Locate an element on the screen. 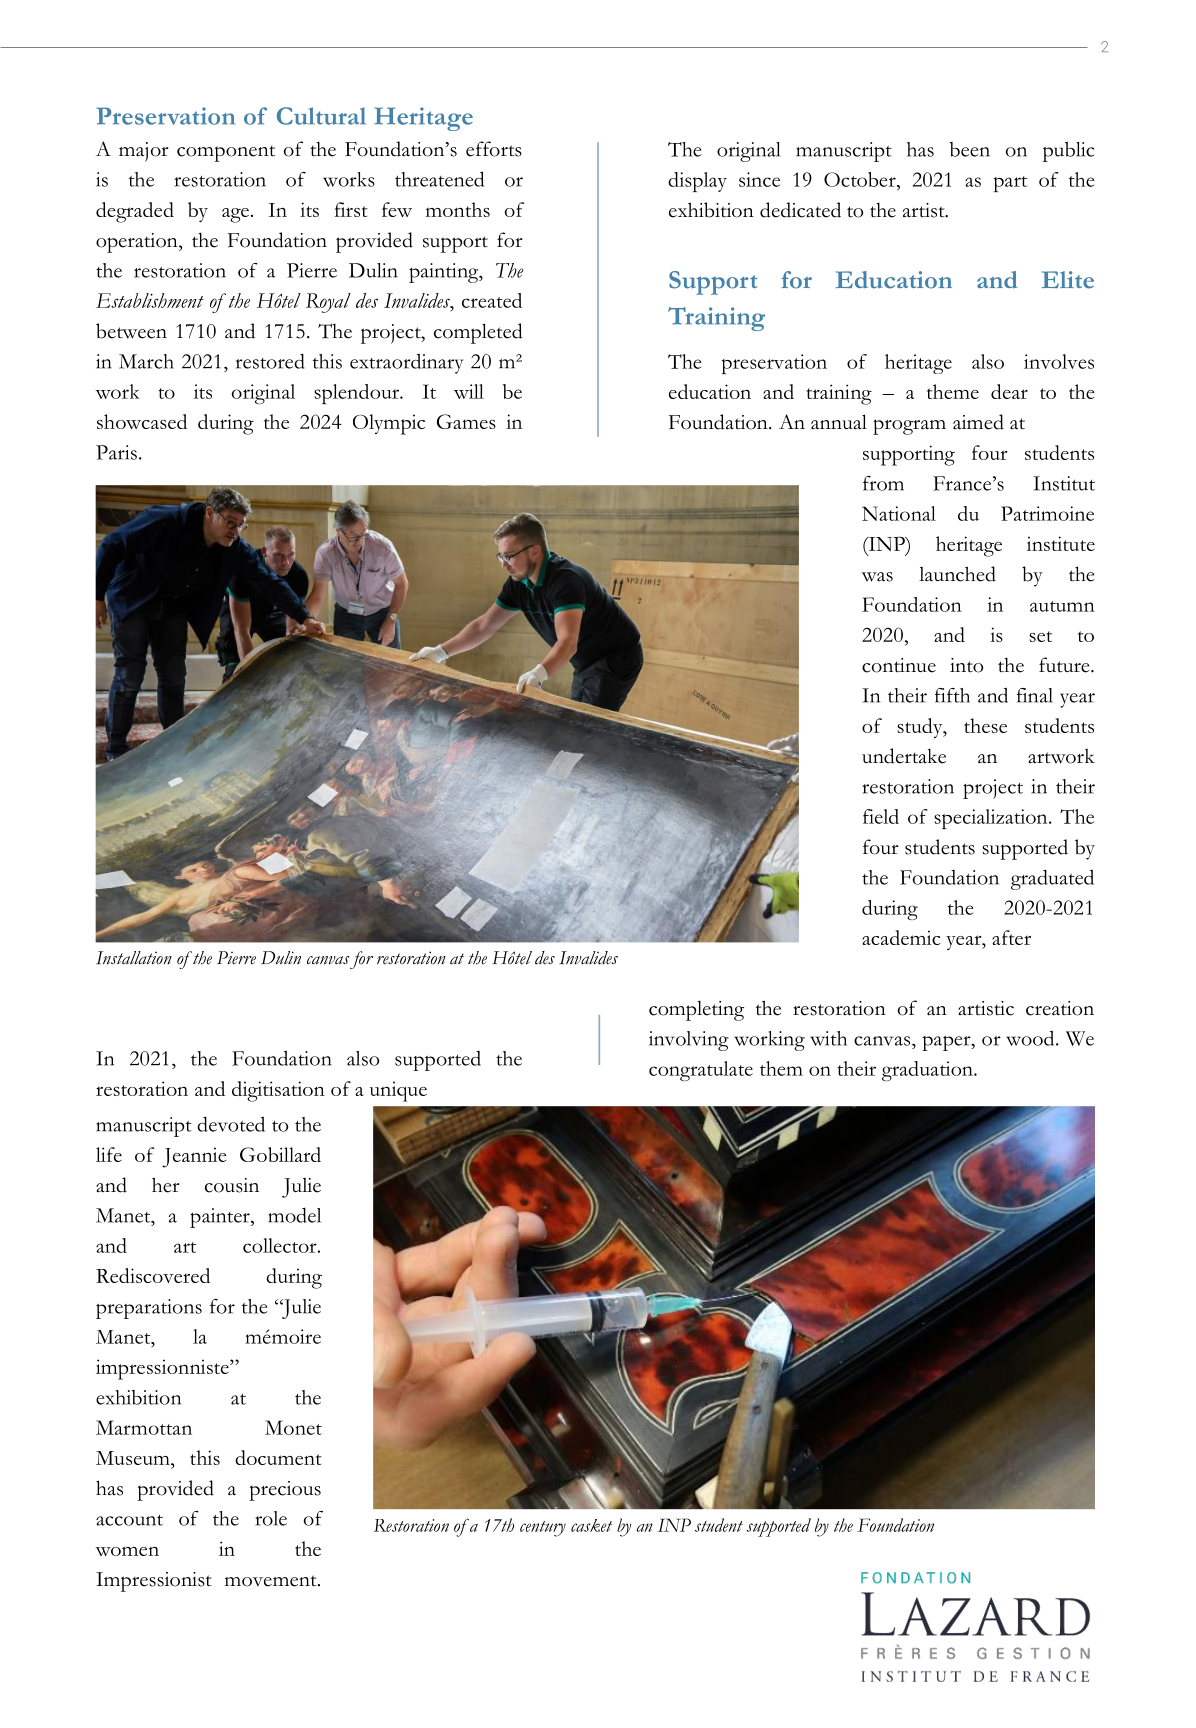 The image size is (1196, 1728). been is located at coordinates (970, 149).
